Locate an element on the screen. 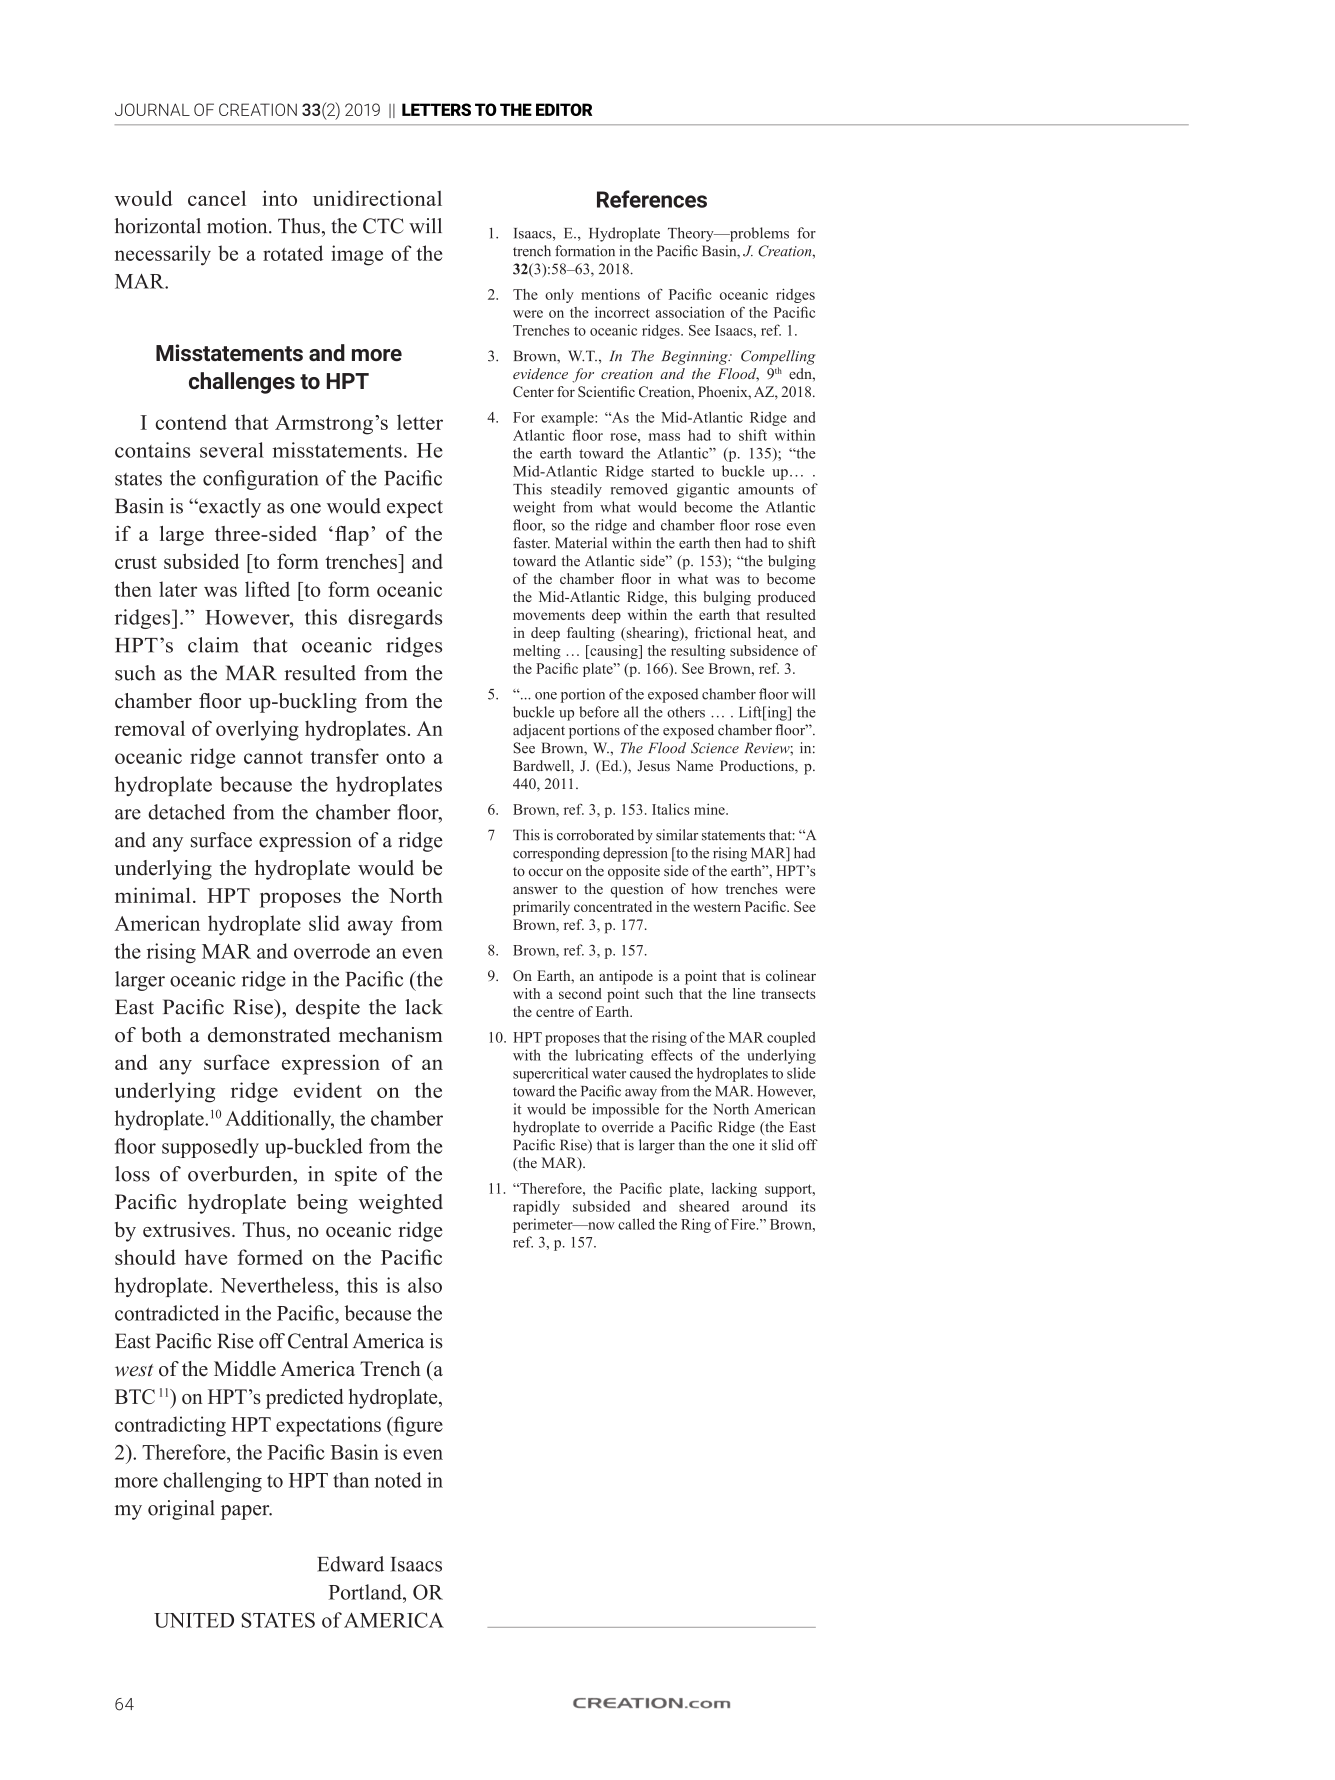 The width and height of the screenshot is (1335, 1780). supercritical is located at coordinates (550, 1074).
